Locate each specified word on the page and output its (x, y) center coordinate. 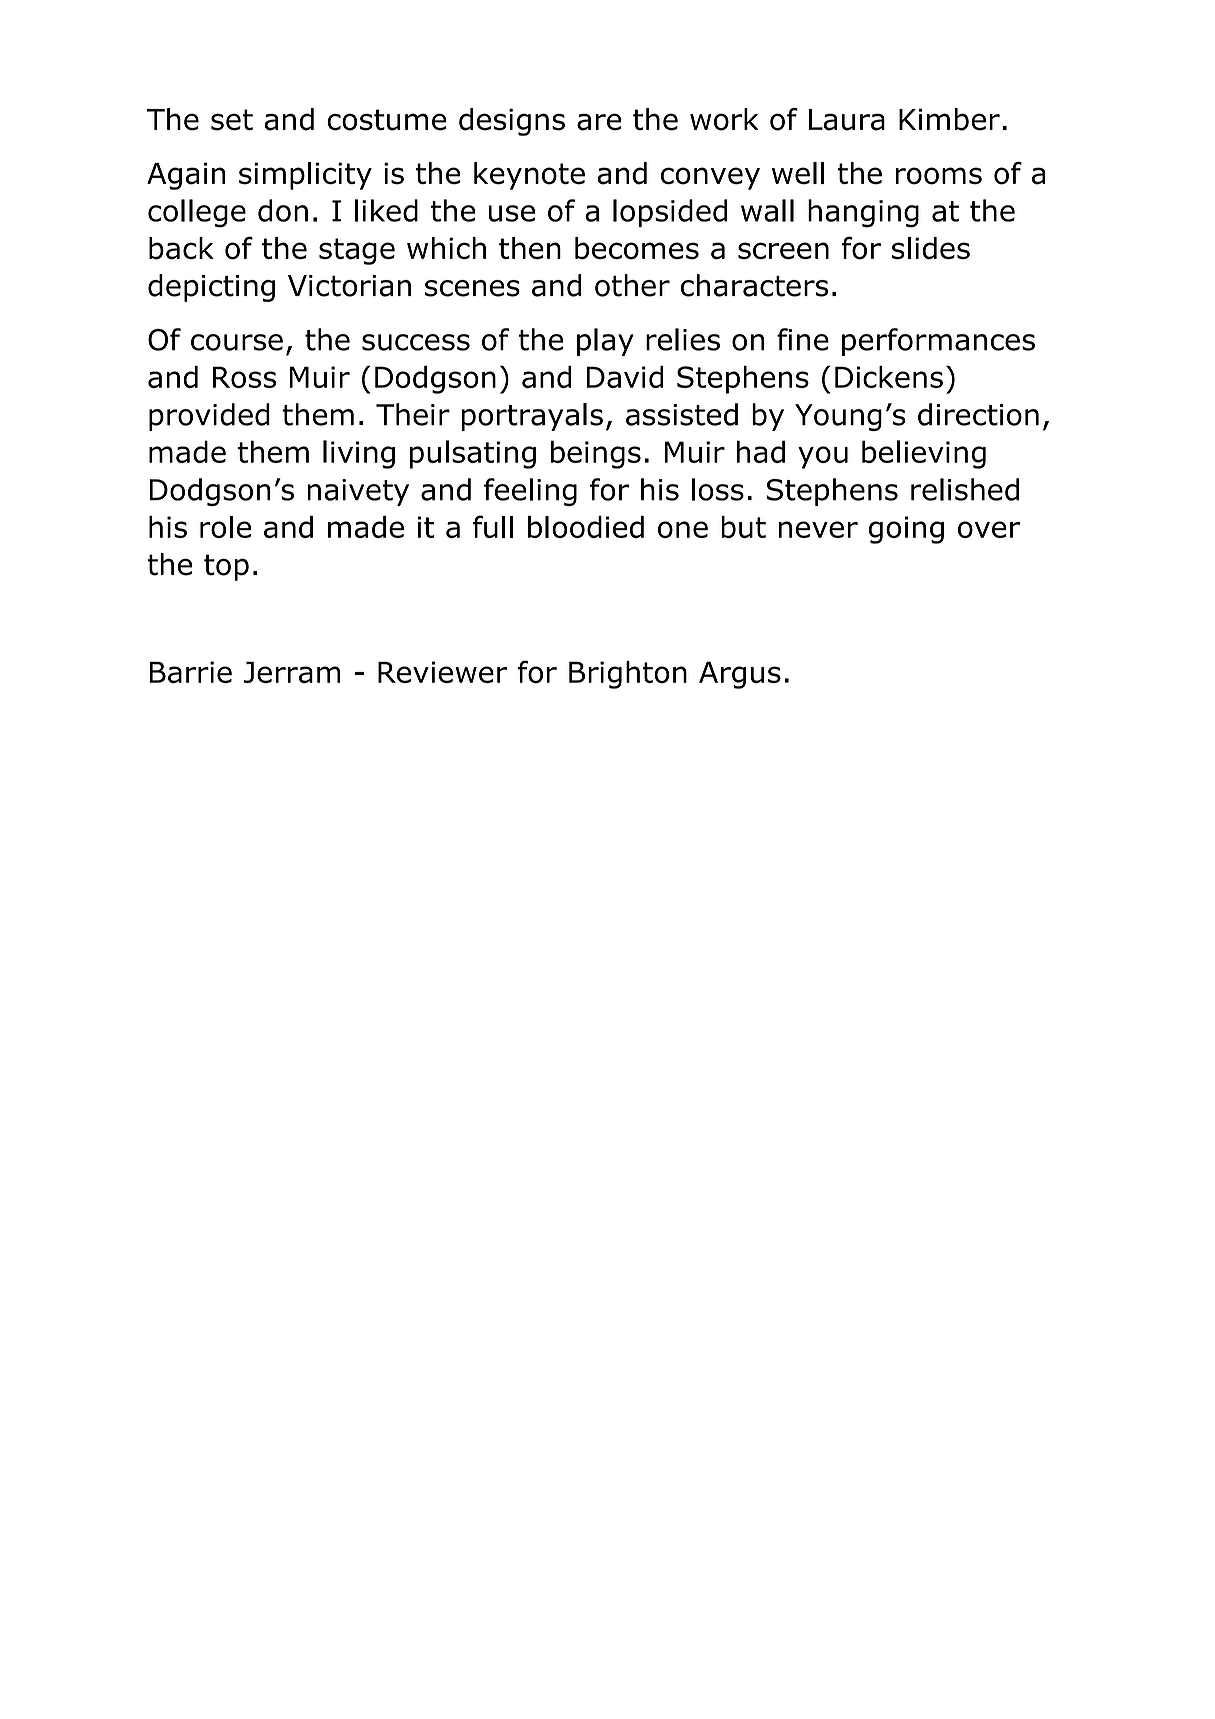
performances (938, 342)
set (232, 120)
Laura (847, 120)
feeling (530, 492)
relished (965, 489)
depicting (211, 288)
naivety (358, 492)
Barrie (190, 672)
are (599, 122)
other (632, 285)
